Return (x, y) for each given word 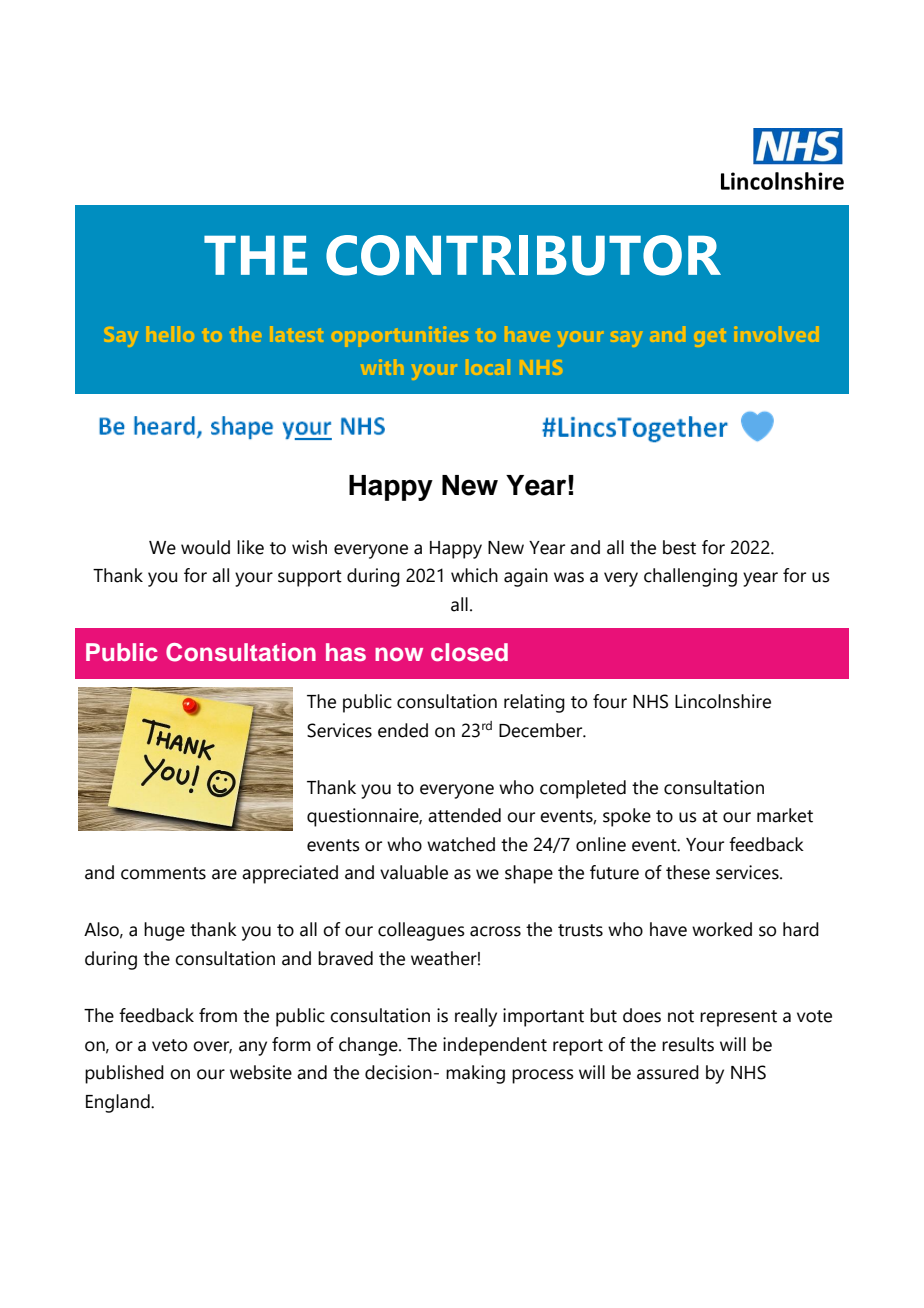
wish (309, 547)
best (679, 547)
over (212, 1047)
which (474, 575)
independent (495, 1046)
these (688, 872)
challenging (690, 577)
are (224, 874)
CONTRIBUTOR (523, 255)
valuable (414, 872)
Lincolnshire (723, 701)
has (346, 652)
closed (469, 652)
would (205, 547)
